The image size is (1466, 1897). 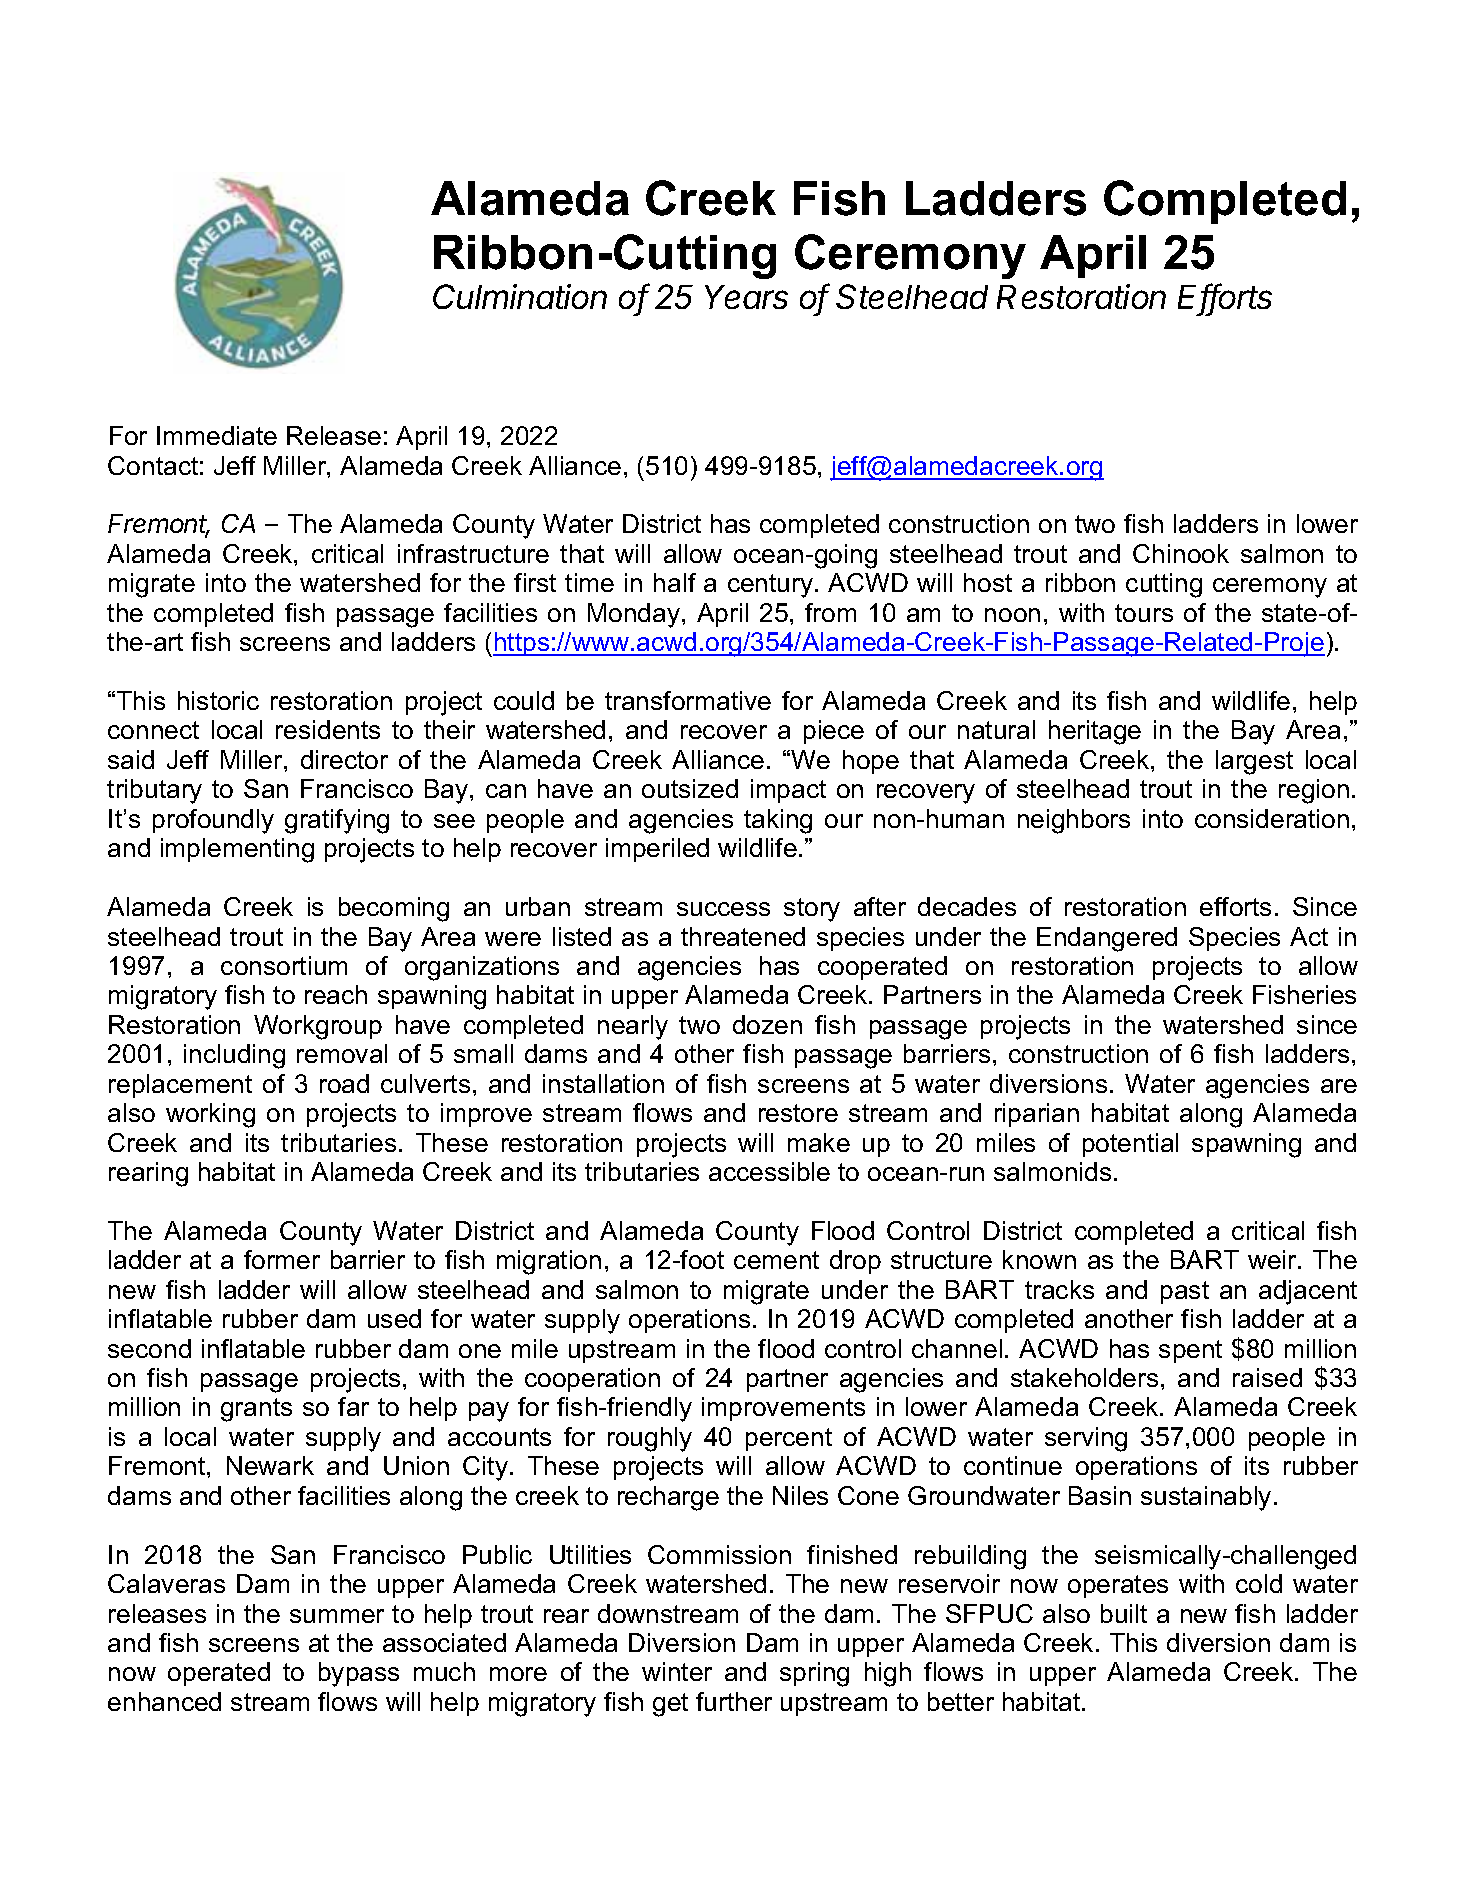 I want to click on winter, so click(x=677, y=1671).
